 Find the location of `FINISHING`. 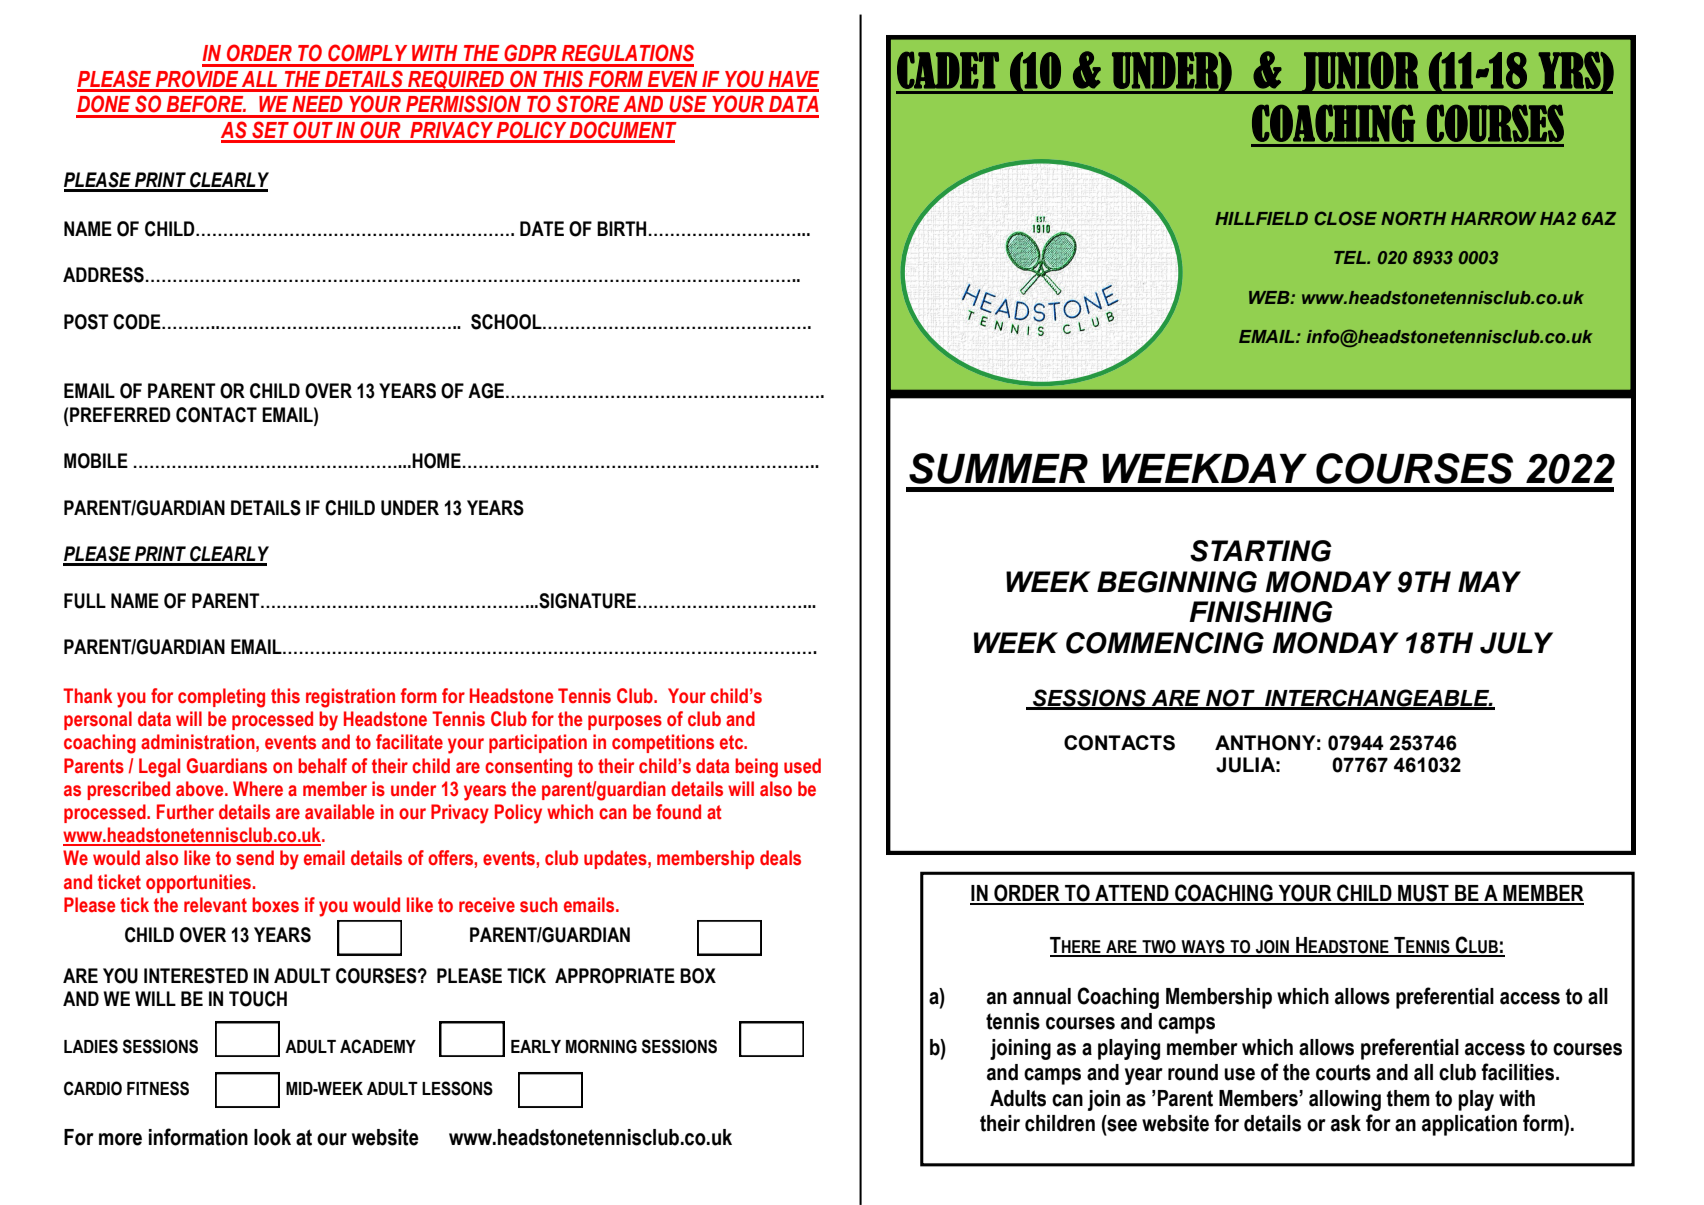

FINISHING is located at coordinates (1261, 612).
